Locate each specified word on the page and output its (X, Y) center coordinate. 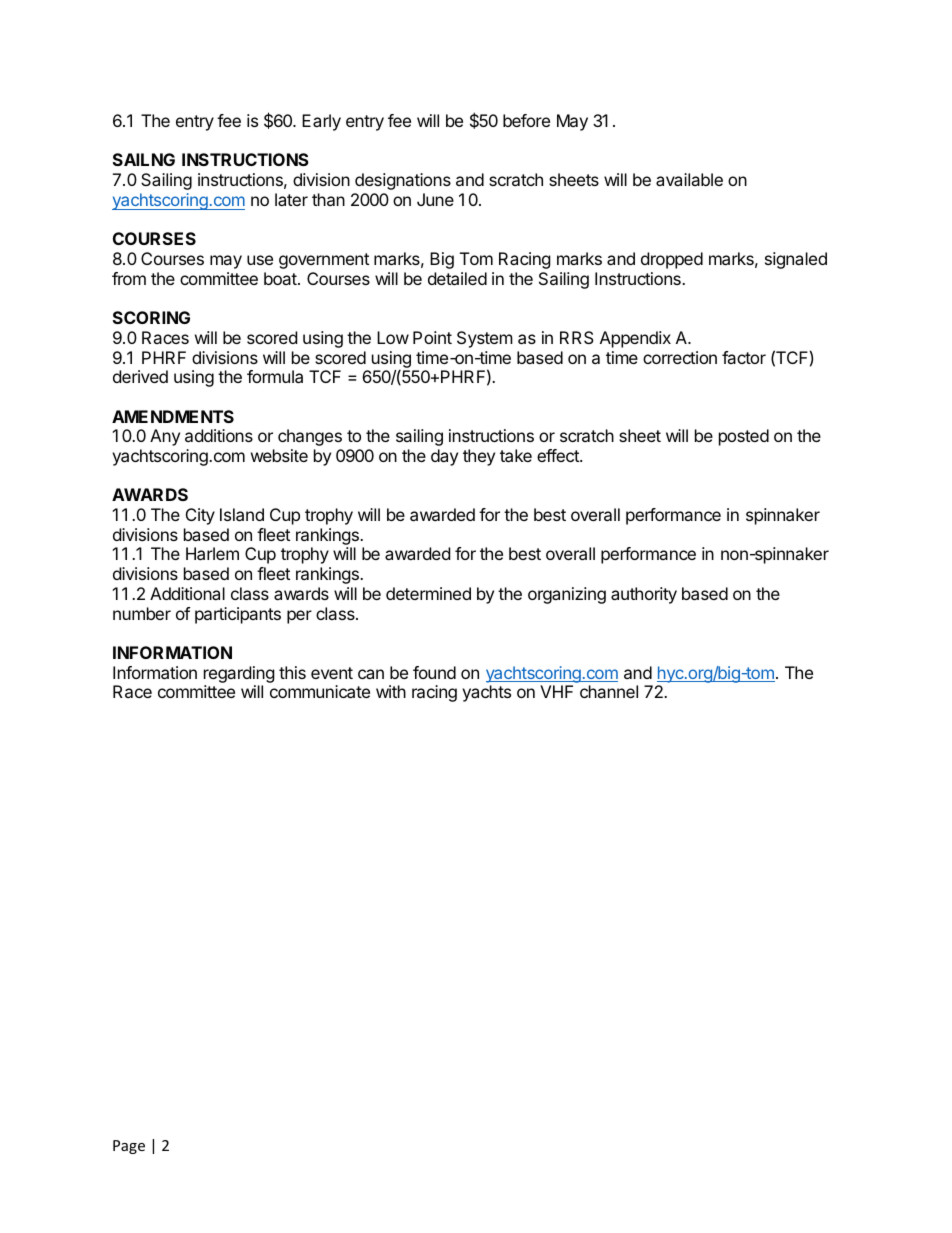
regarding (239, 676)
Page (129, 1147)
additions (219, 435)
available (689, 179)
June (435, 199)
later (291, 199)
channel (609, 691)
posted (744, 437)
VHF (556, 691)
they (479, 457)
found (434, 672)
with (391, 691)
